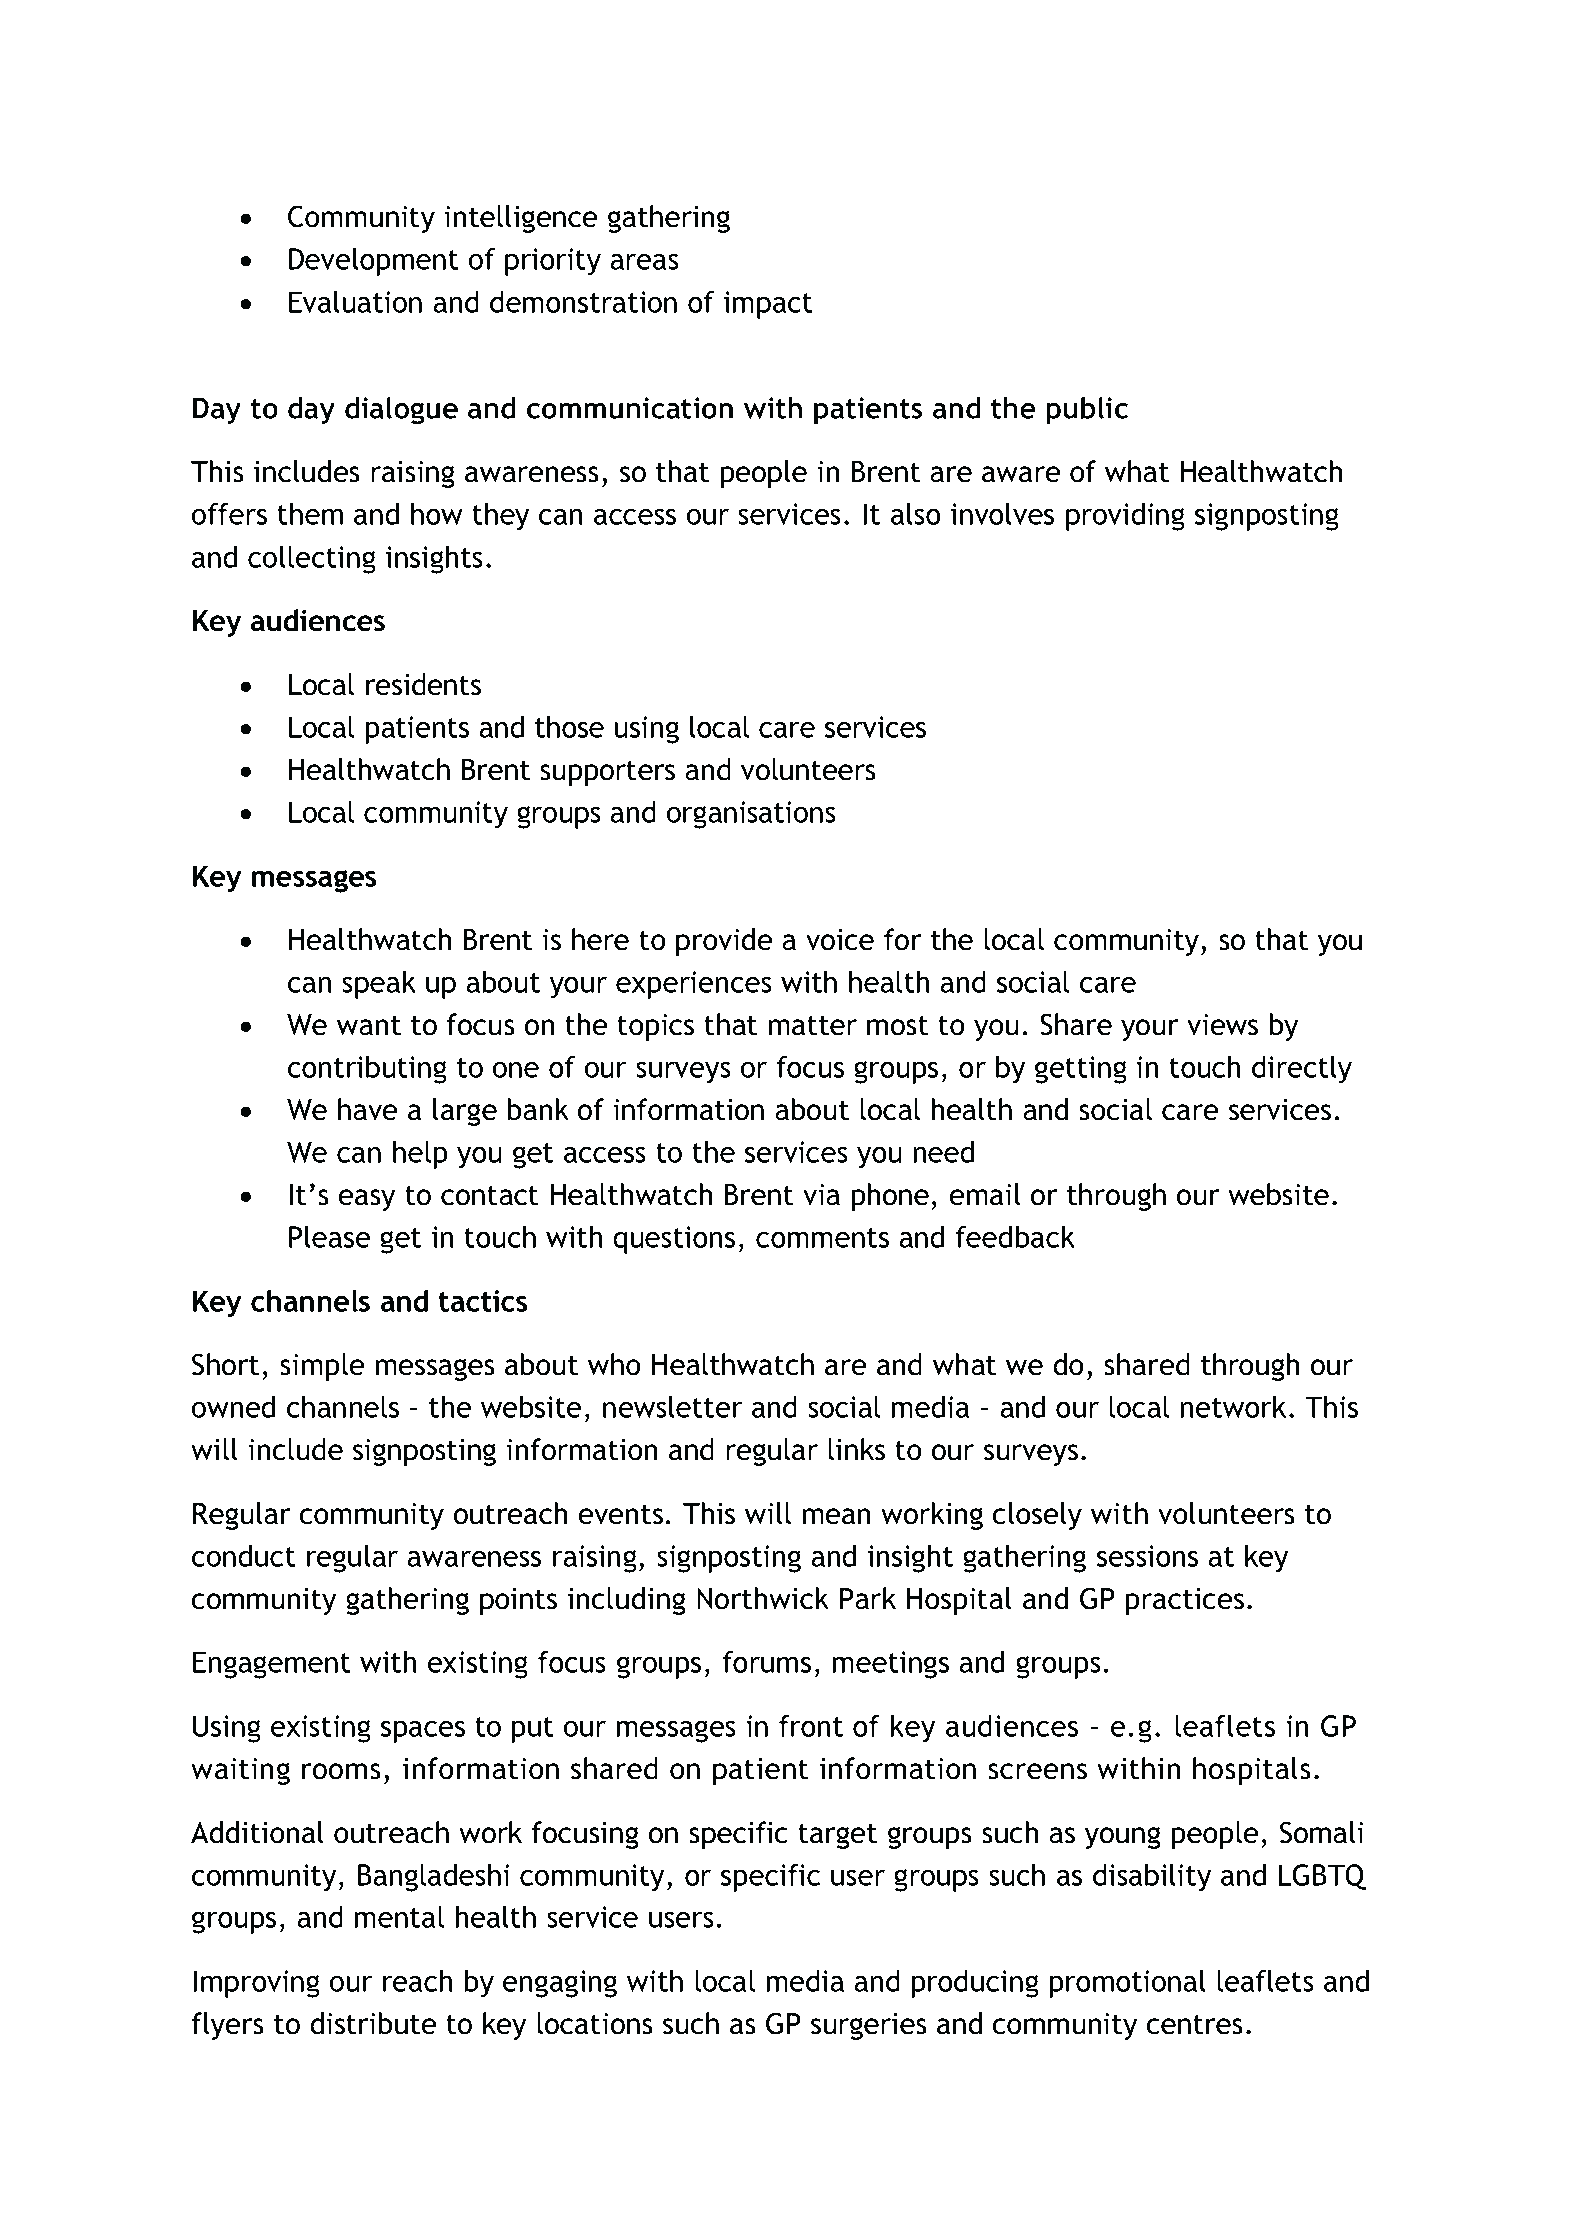  Describe the element at coordinates (379, 985) in the screenshot. I see `speak` at that location.
